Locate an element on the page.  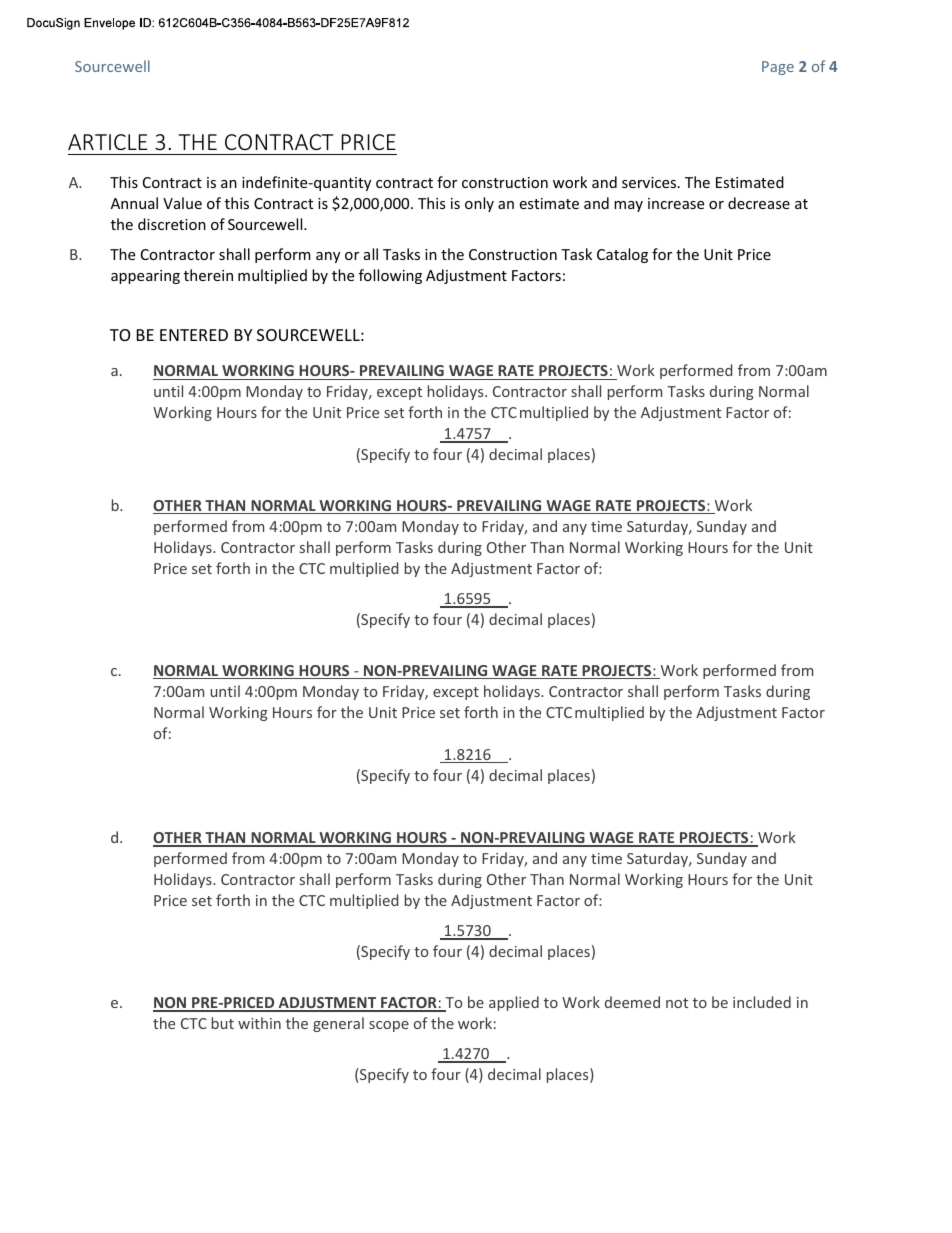
but is located at coordinates (223, 1023).
